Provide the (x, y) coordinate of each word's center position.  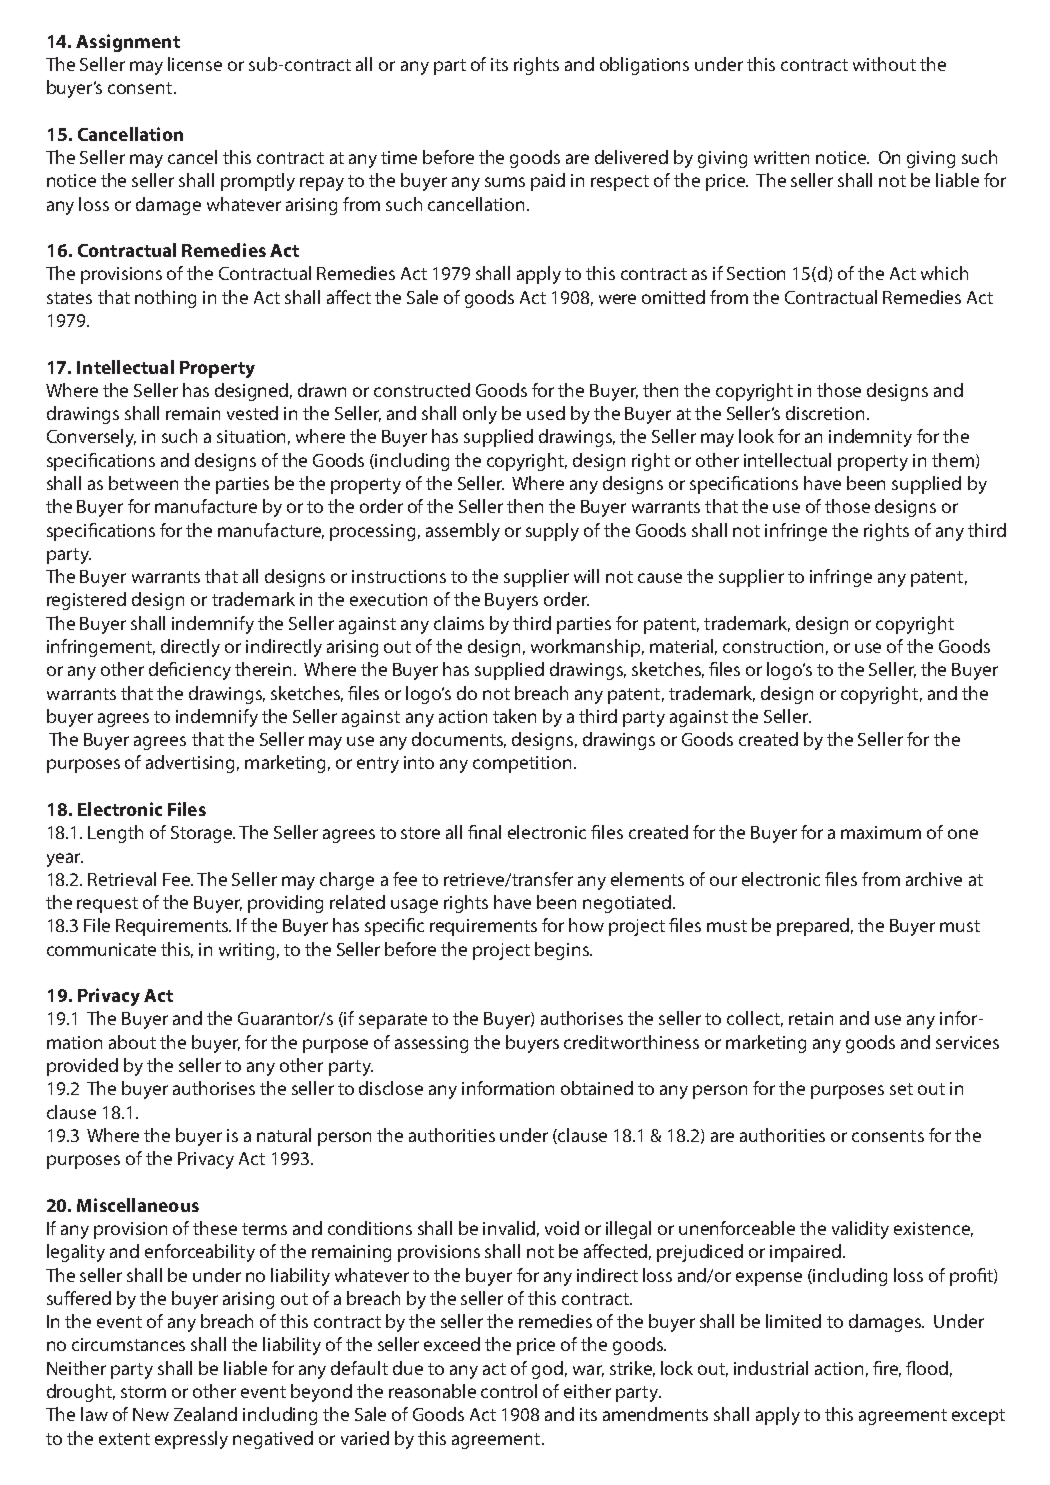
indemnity (870, 438)
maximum (881, 832)
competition (522, 764)
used (546, 413)
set (901, 1089)
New (151, 1414)
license (195, 64)
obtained (597, 1088)
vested (252, 413)
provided (82, 1067)
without (884, 64)
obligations (644, 66)
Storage (203, 834)
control (509, 1391)
